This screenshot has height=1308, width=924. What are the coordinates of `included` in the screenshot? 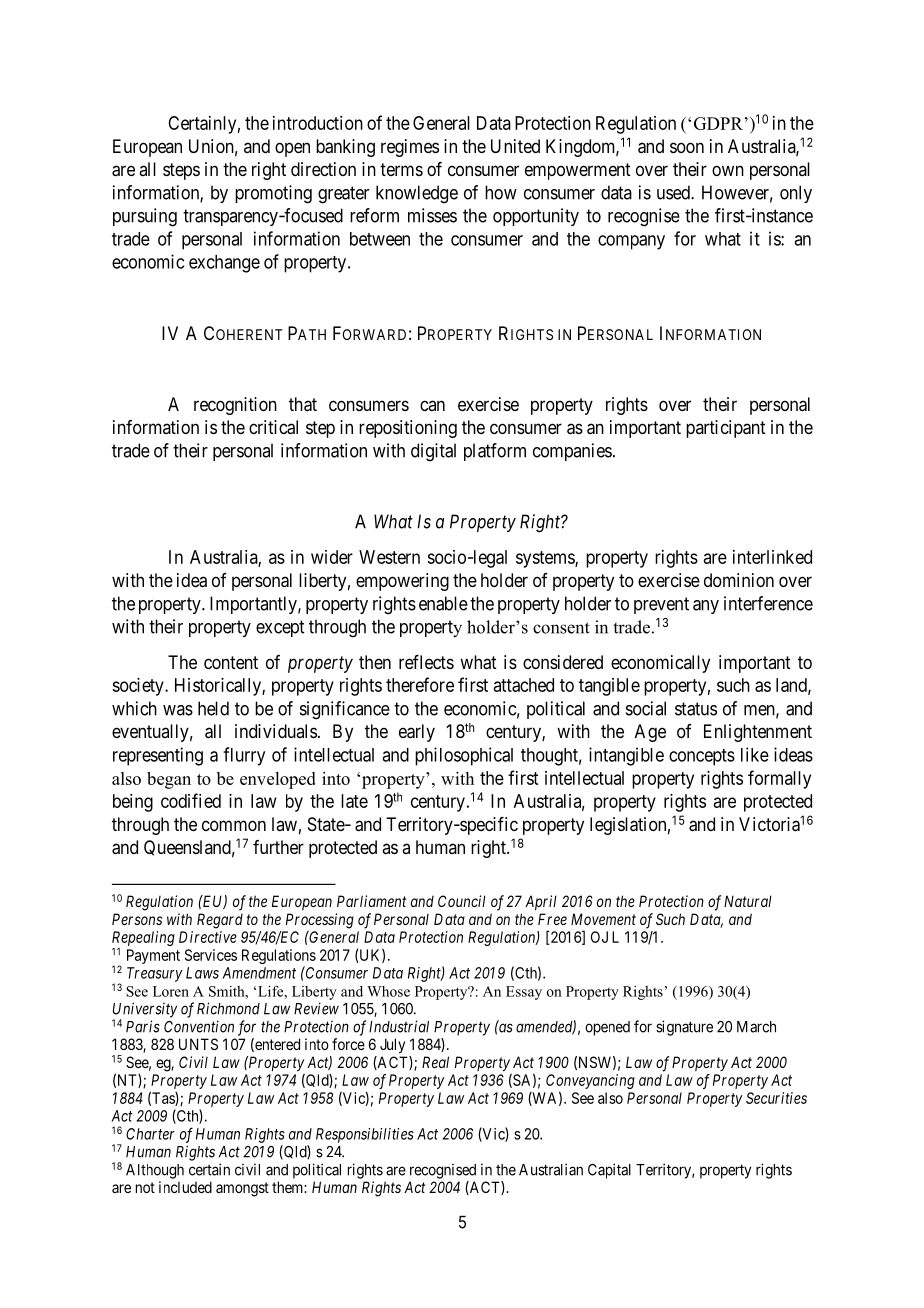 It's located at (185, 1187).
